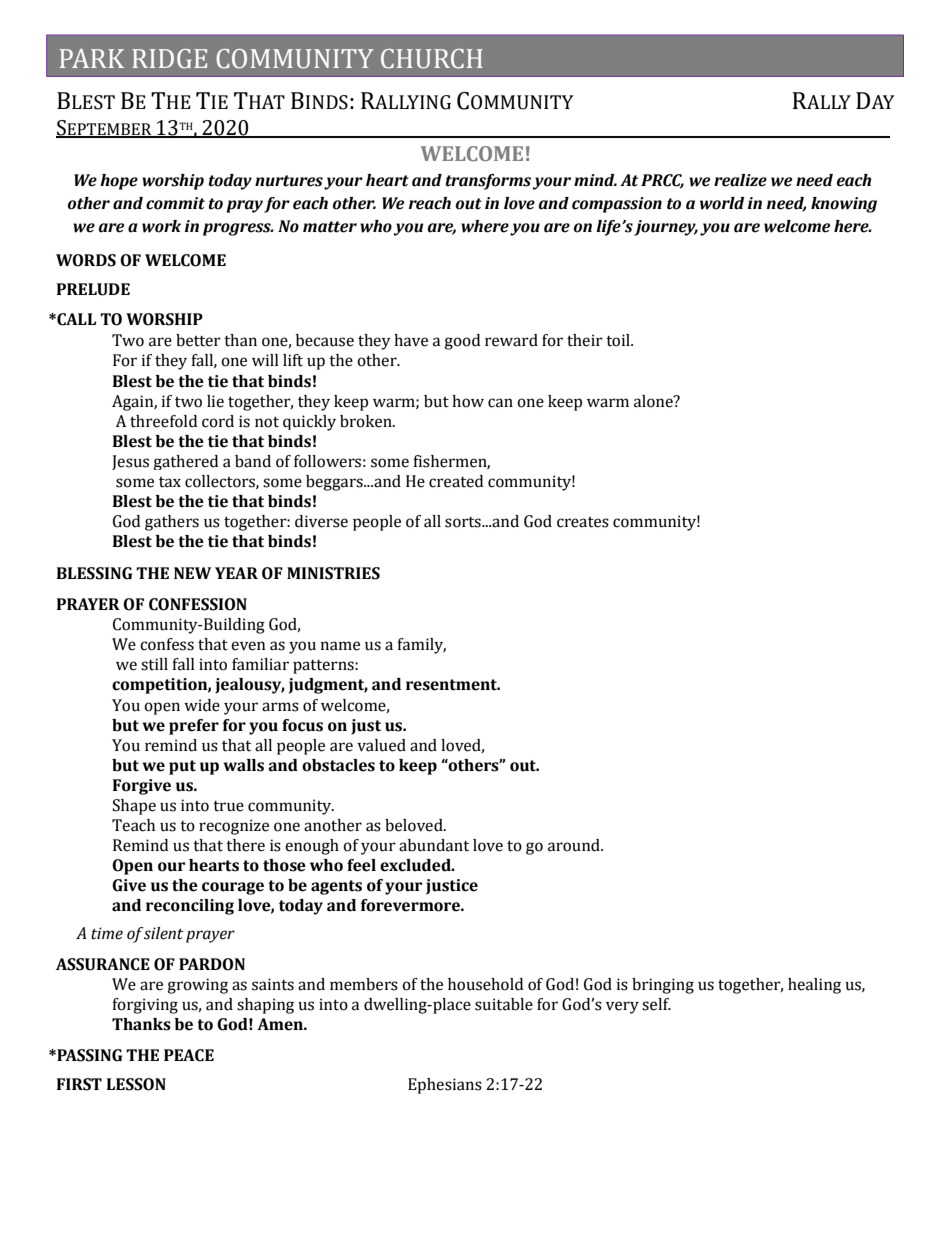 This screenshot has height=1233, width=952. I want to click on PEACE, so click(189, 1055).
